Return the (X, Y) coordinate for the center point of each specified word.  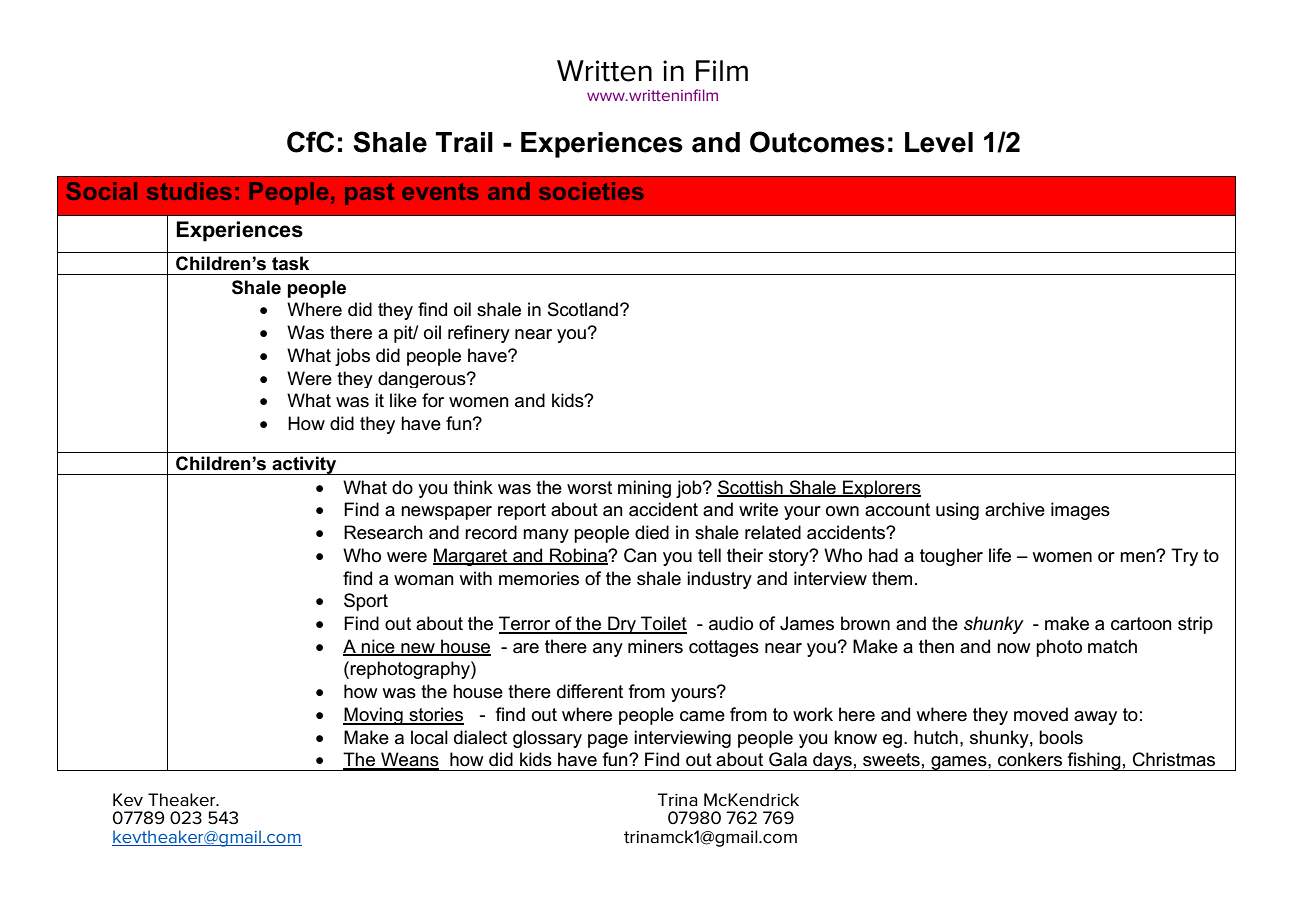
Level (939, 142)
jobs (352, 357)
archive (1015, 509)
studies (189, 191)
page (608, 741)
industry (719, 580)
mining (644, 489)
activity (304, 465)
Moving (374, 716)
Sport (366, 602)
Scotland (583, 309)
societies (591, 191)
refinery (479, 334)
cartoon (1141, 624)
